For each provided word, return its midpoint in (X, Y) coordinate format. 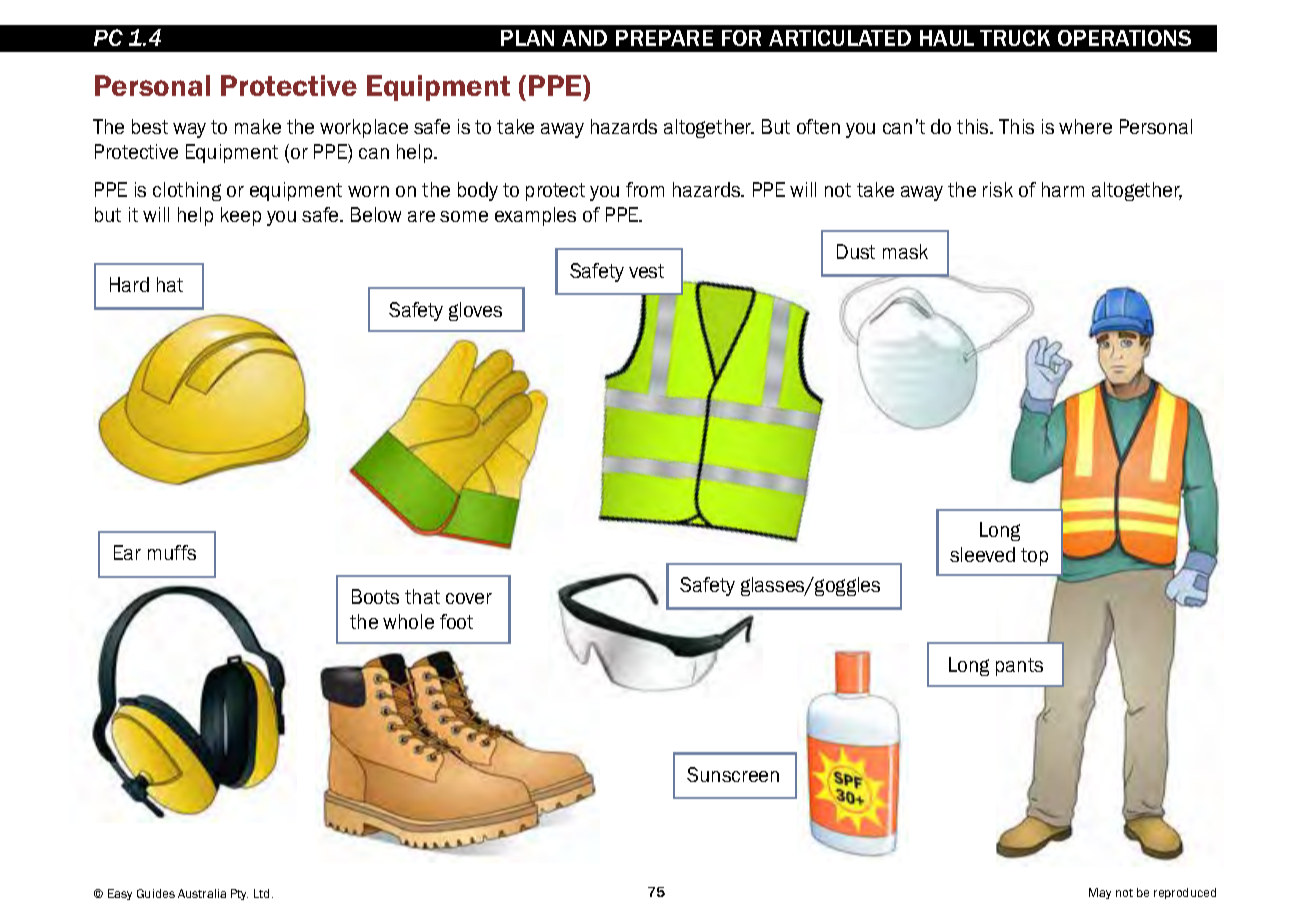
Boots (375, 596)
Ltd (263, 893)
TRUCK (1015, 38)
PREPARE (664, 38)
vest (646, 271)
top (1034, 557)
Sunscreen (733, 774)
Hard (129, 284)
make (258, 126)
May (1100, 893)
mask (905, 251)
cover (469, 598)
